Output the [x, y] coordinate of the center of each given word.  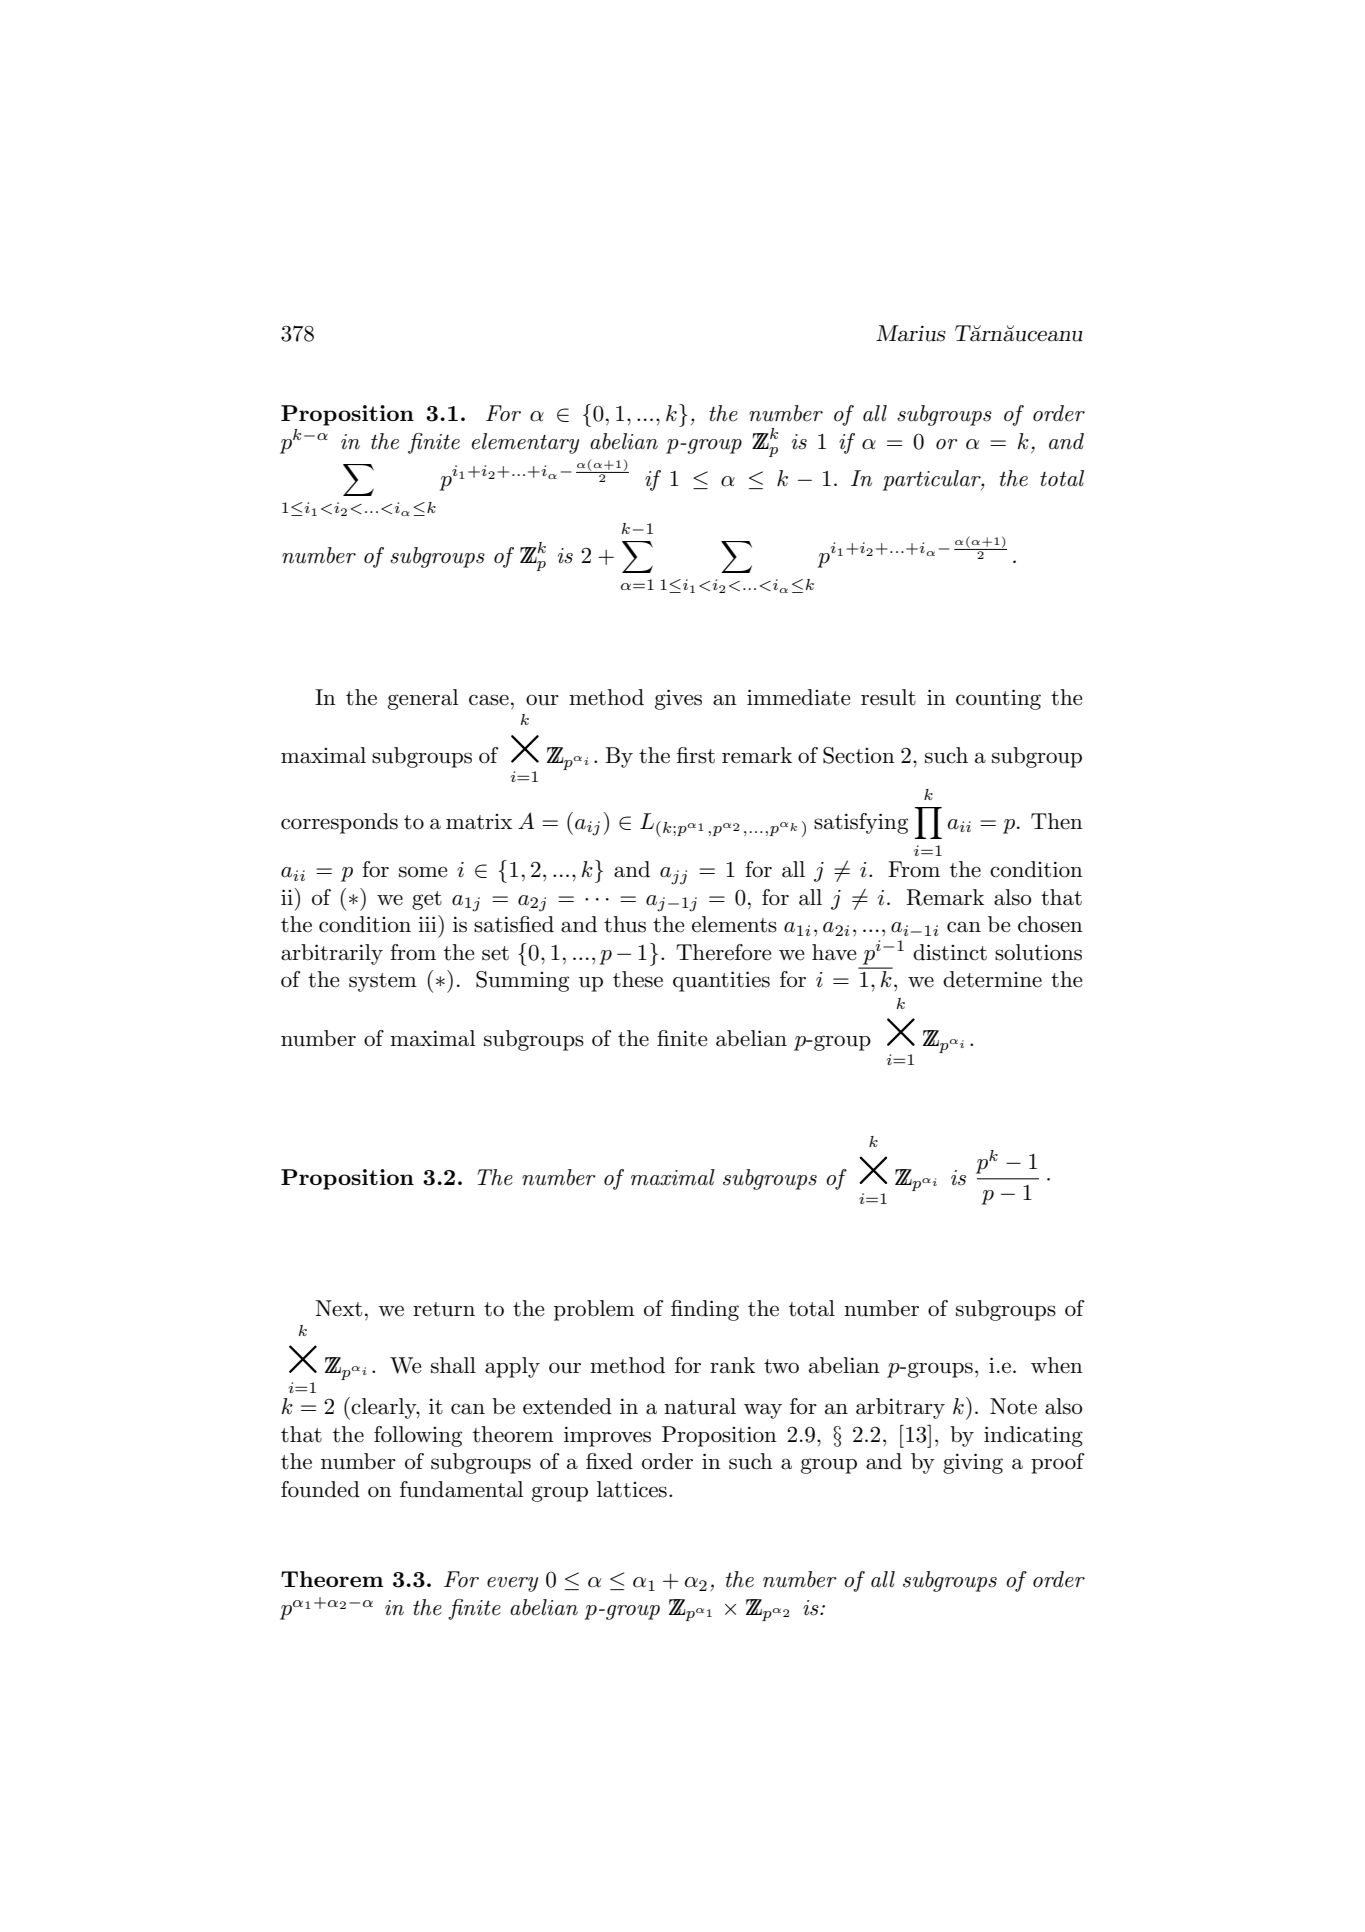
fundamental [461, 1489]
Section [859, 755]
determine [992, 979]
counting [998, 699]
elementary [525, 443]
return [444, 1309]
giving [973, 1463]
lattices [632, 1489]
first [696, 755]
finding [705, 1310]
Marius [911, 333]
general [423, 699]
